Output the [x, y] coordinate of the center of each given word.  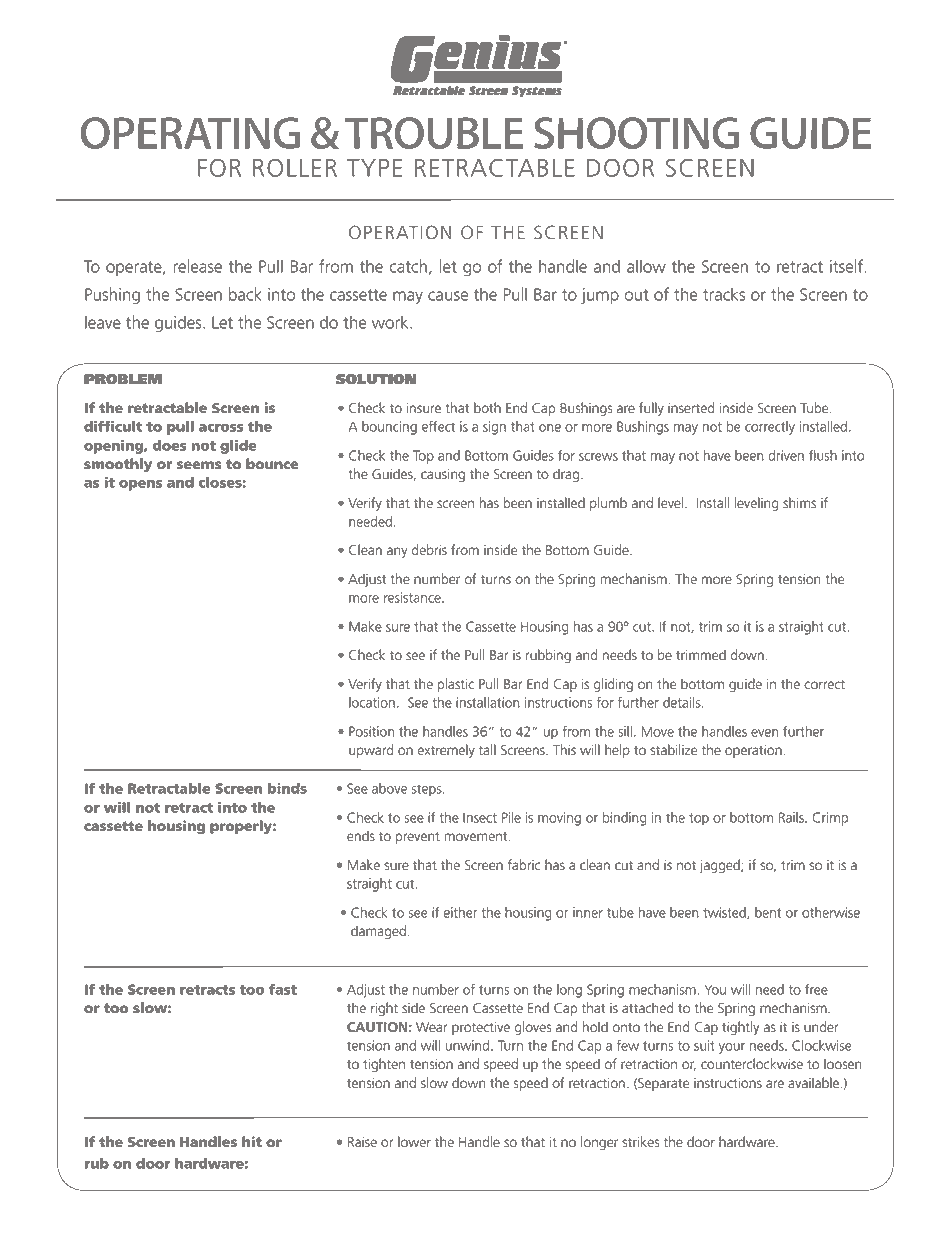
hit [252, 1141]
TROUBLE [434, 133]
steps [428, 790]
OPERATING [190, 133]
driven [786, 455]
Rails [792, 817]
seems [199, 465]
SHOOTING [636, 133]
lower [414, 1142]
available [813, 1083]
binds [287, 788]
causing [443, 475]
